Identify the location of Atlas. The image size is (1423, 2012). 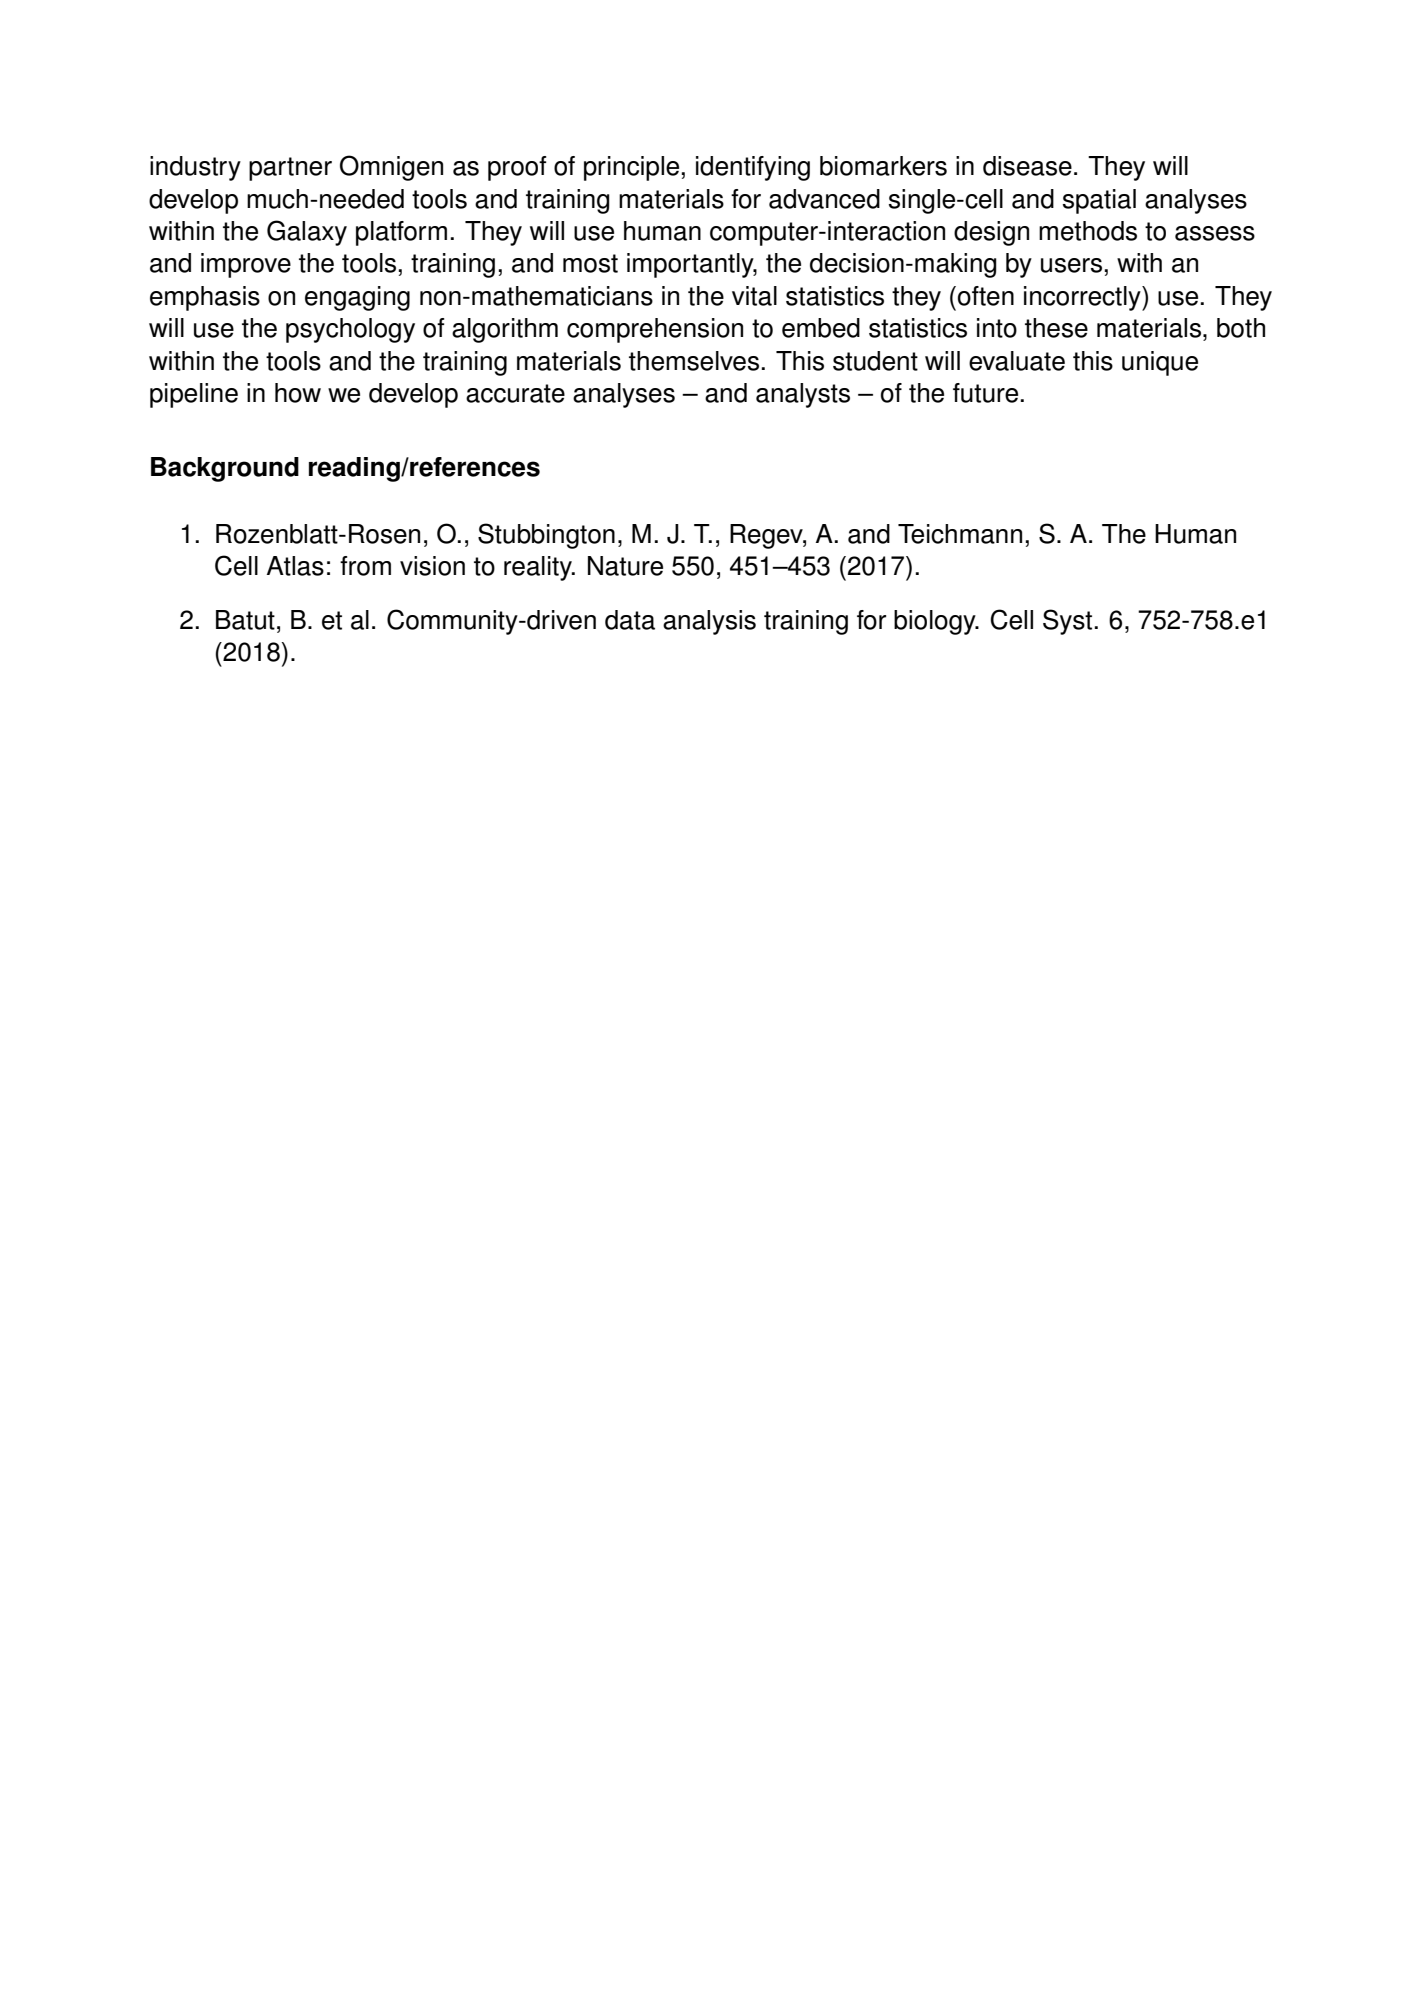
(295, 566).
